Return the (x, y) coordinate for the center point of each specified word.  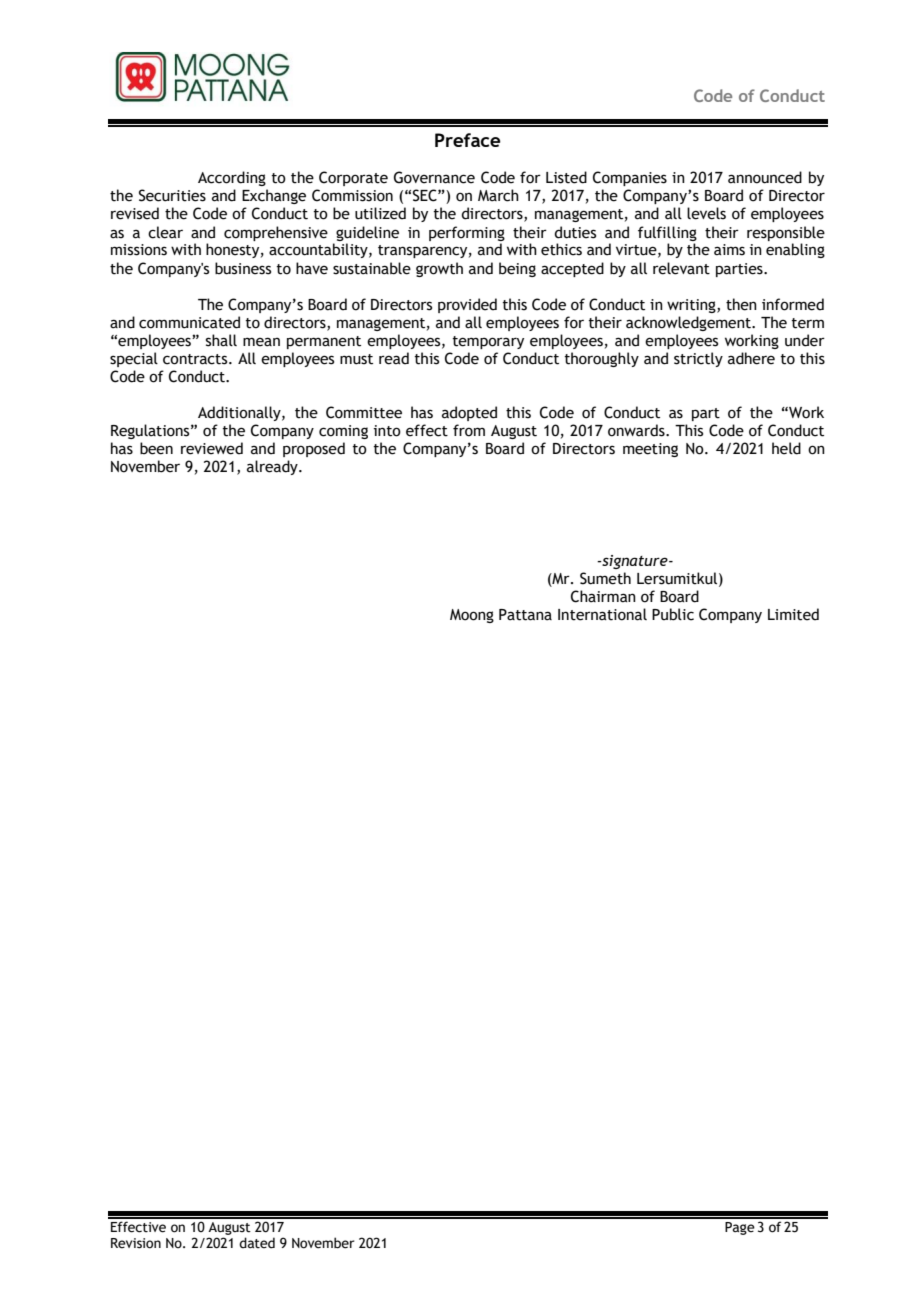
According (232, 178)
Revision (136, 1243)
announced (765, 177)
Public (673, 614)
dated (257, 1243)
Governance (434, 177)
